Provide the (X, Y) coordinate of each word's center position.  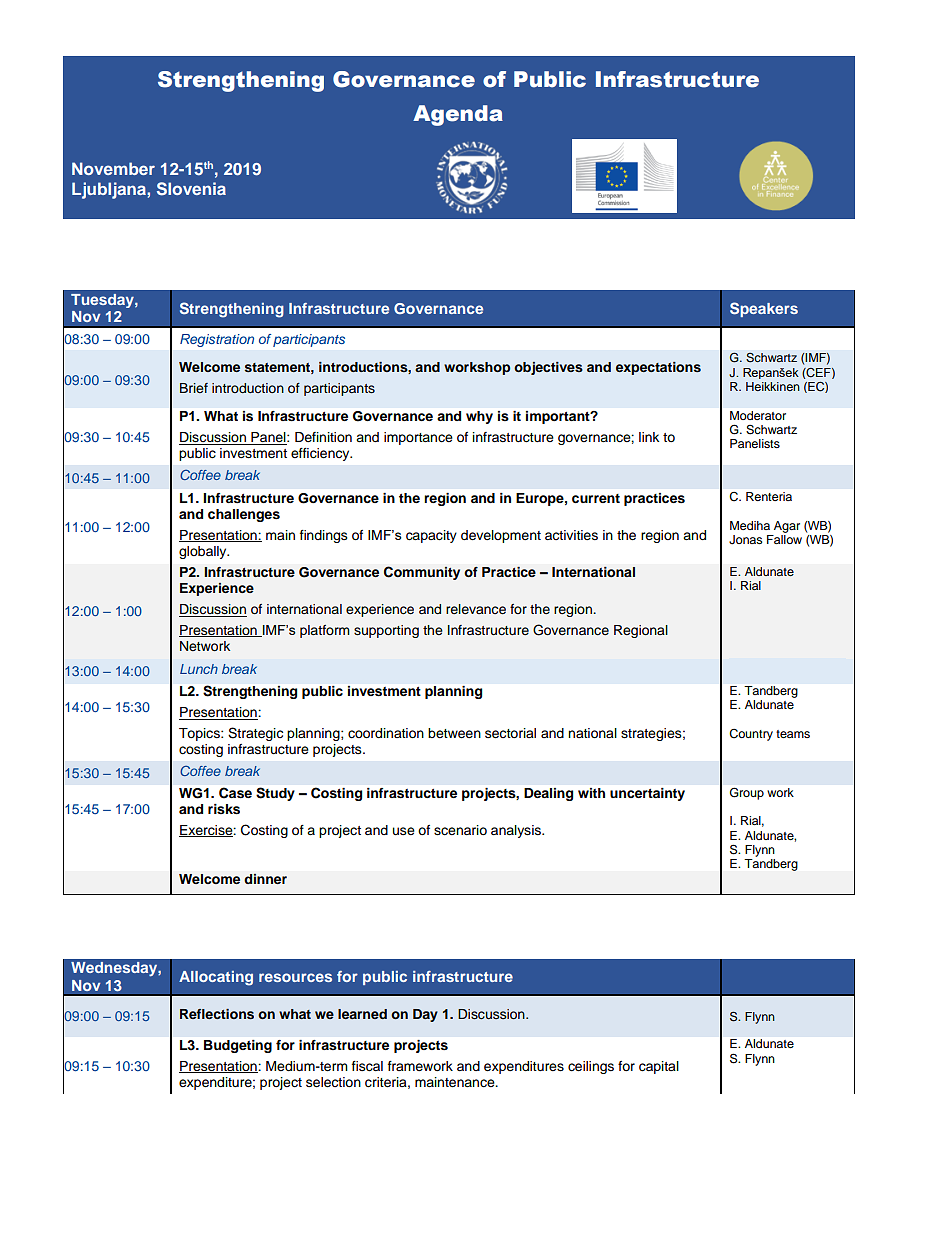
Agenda (458, 115)
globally (204, 552)
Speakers (764, 309)
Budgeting (238, 1046)
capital (659, 1067)
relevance (476, 609)
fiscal (367, 1066)
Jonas (746, 540)
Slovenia (191, 189)
